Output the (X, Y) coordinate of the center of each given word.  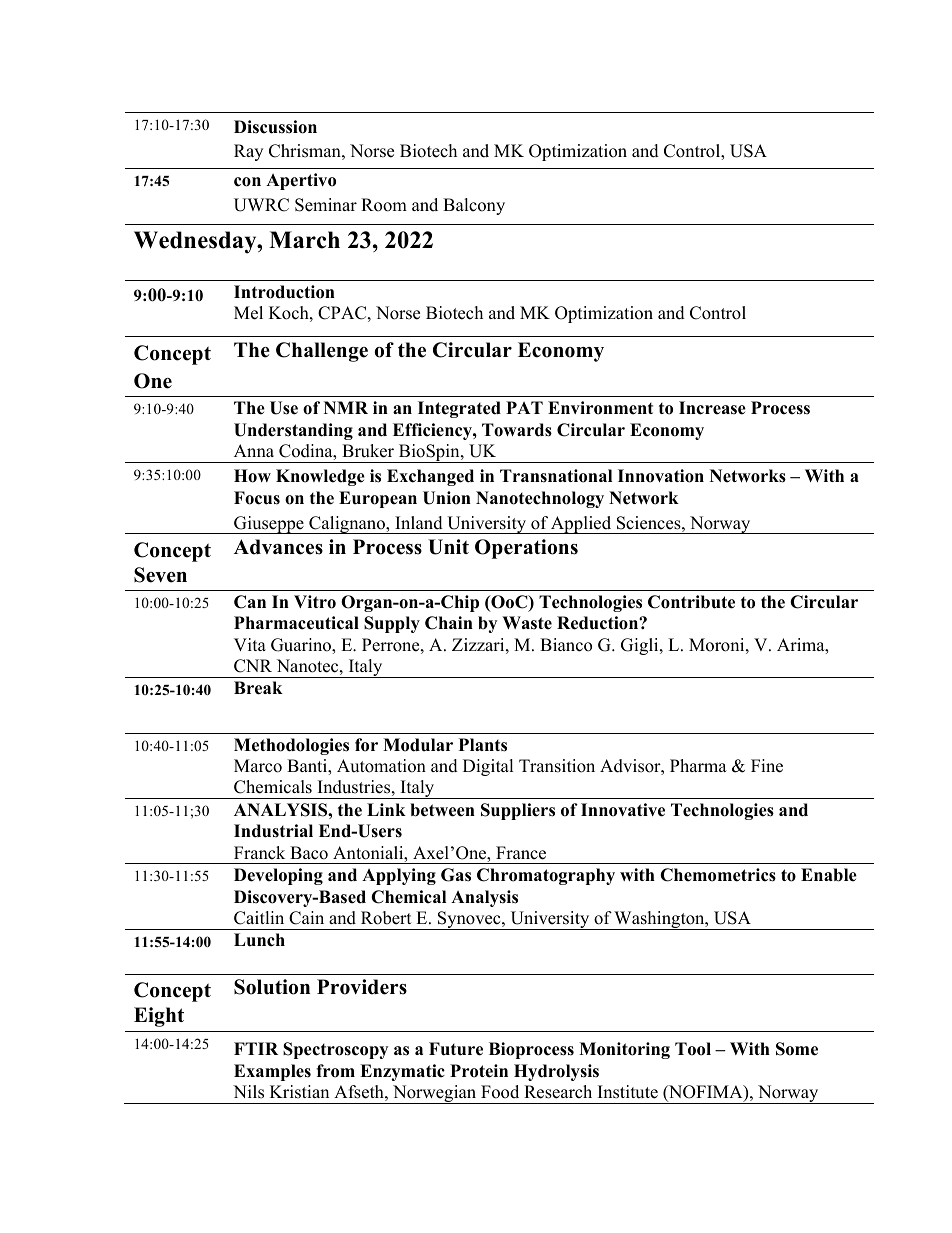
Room (384, 205)
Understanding (293, 431)
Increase (712, 408)
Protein (479, 1071)
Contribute (691, 602)
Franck (259, 853)
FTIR (256, 1048)
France (521, 853)
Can (250, 602)
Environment (600, 408)
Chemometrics (718, 875)
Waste (527, 623)
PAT (524, 407)
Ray (248, 152)
